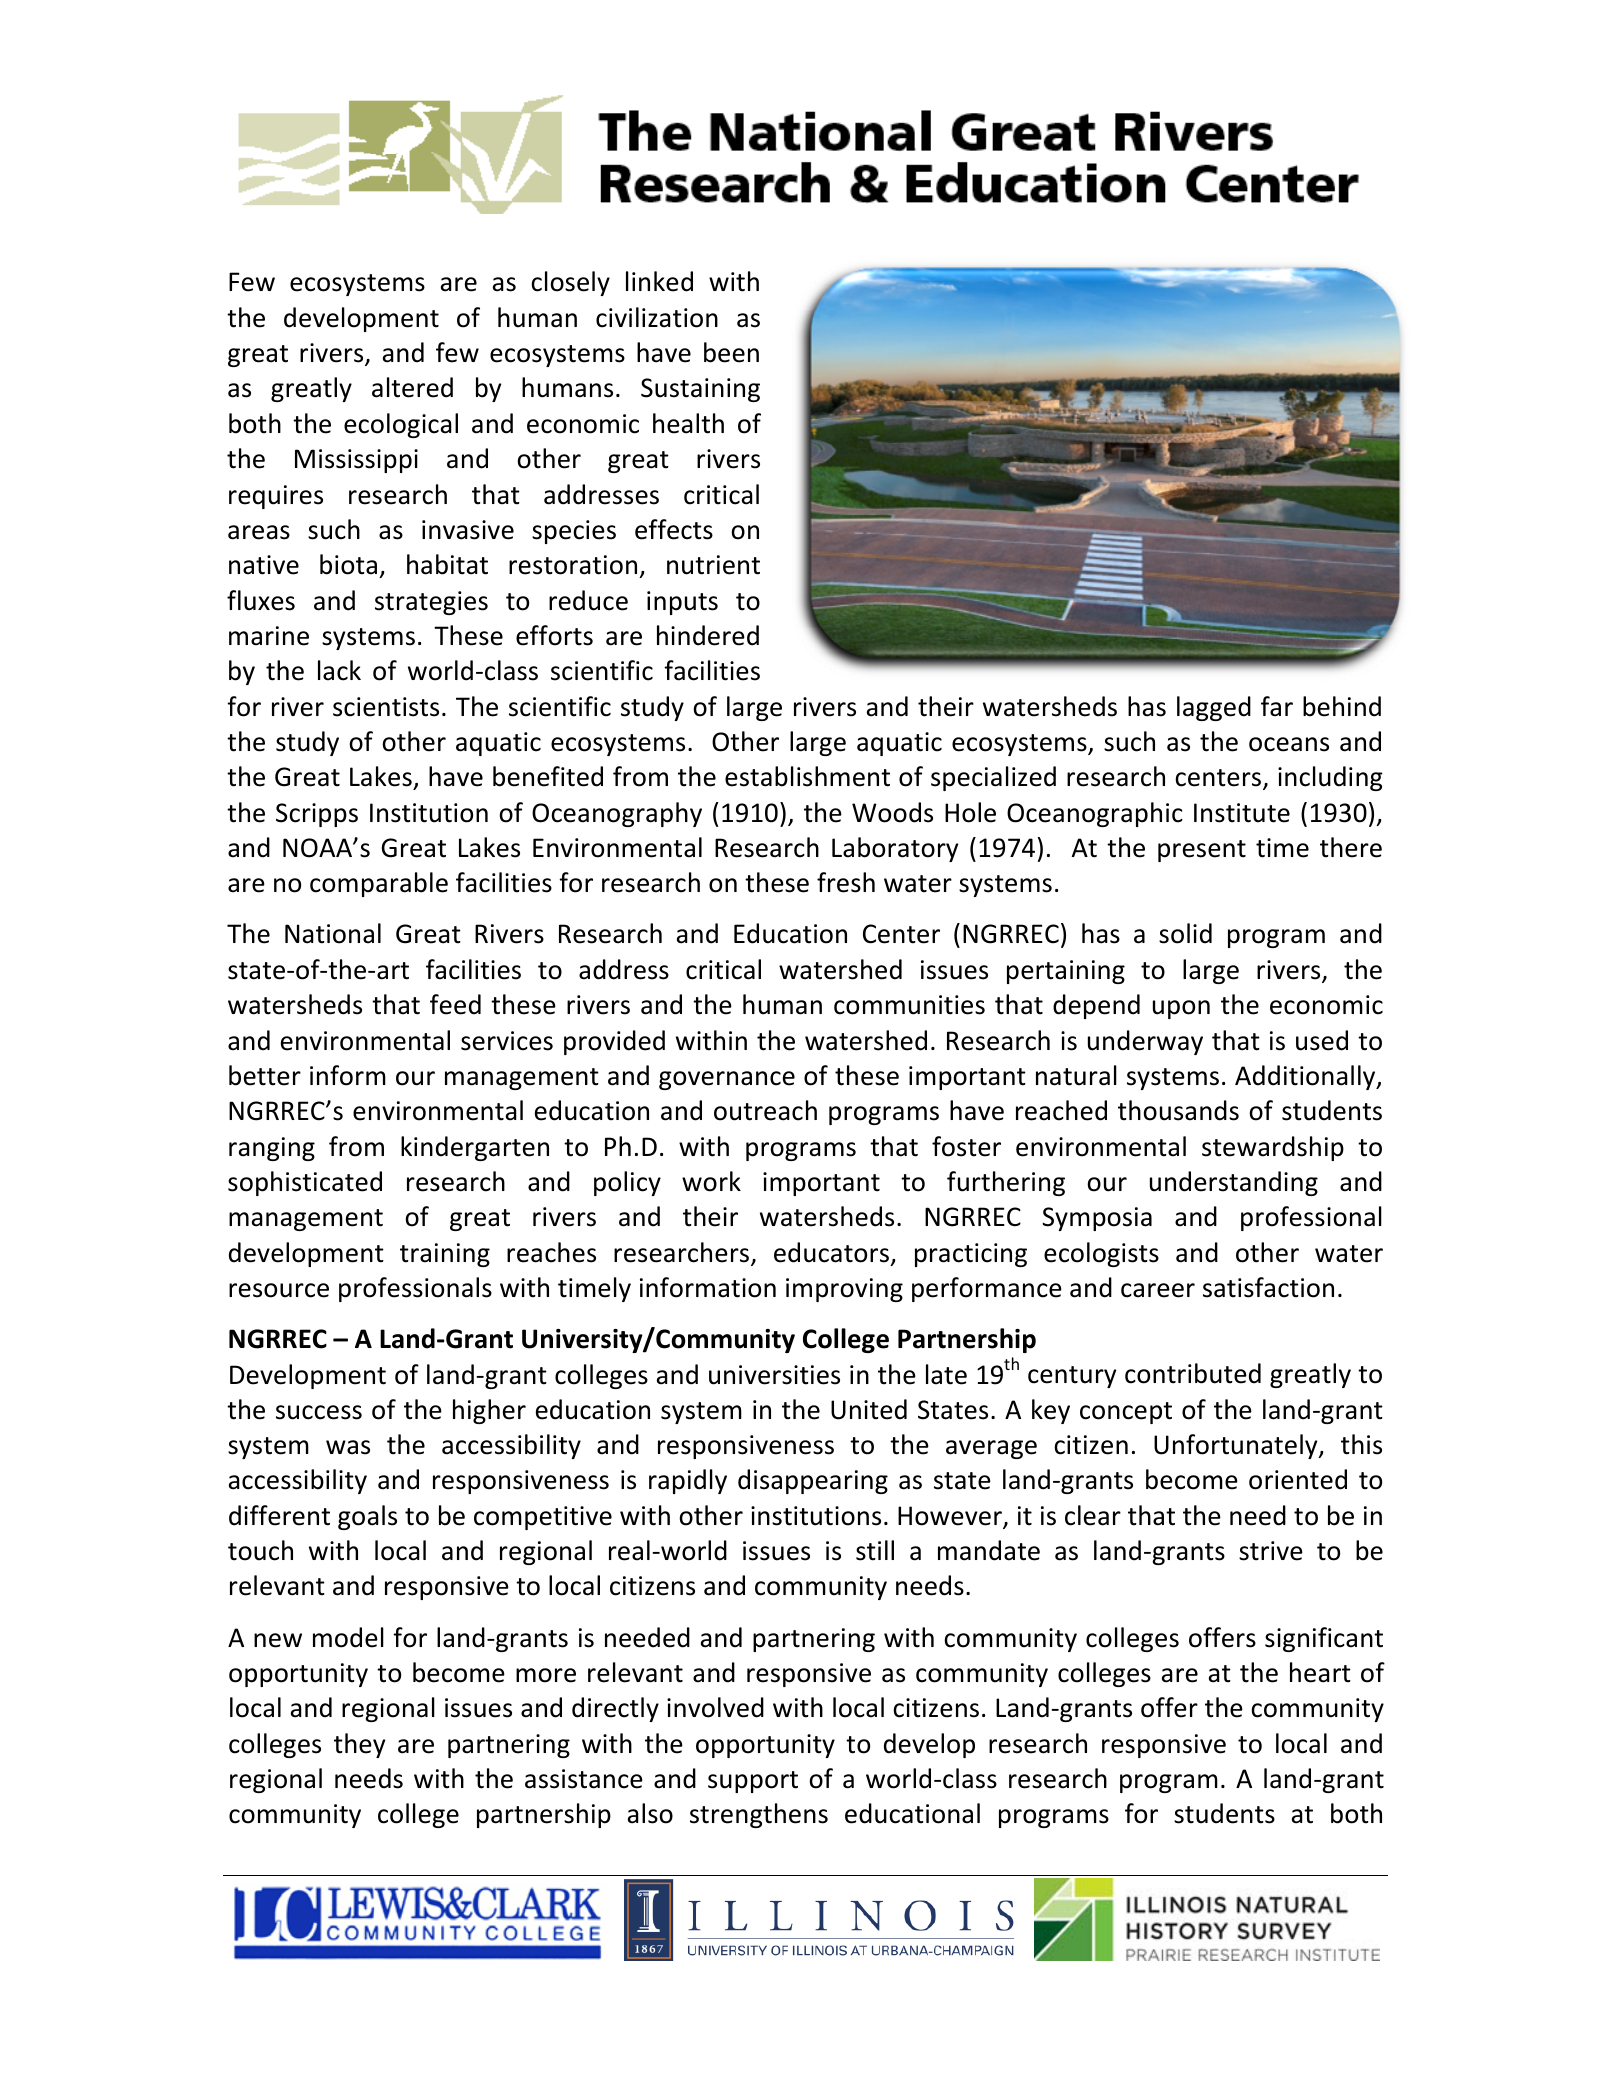 The image size is (1611, 2085). What do you see at coordinates (386, 707) in the screenshot?
I see `scientists` at bounding box center [386, 707].
